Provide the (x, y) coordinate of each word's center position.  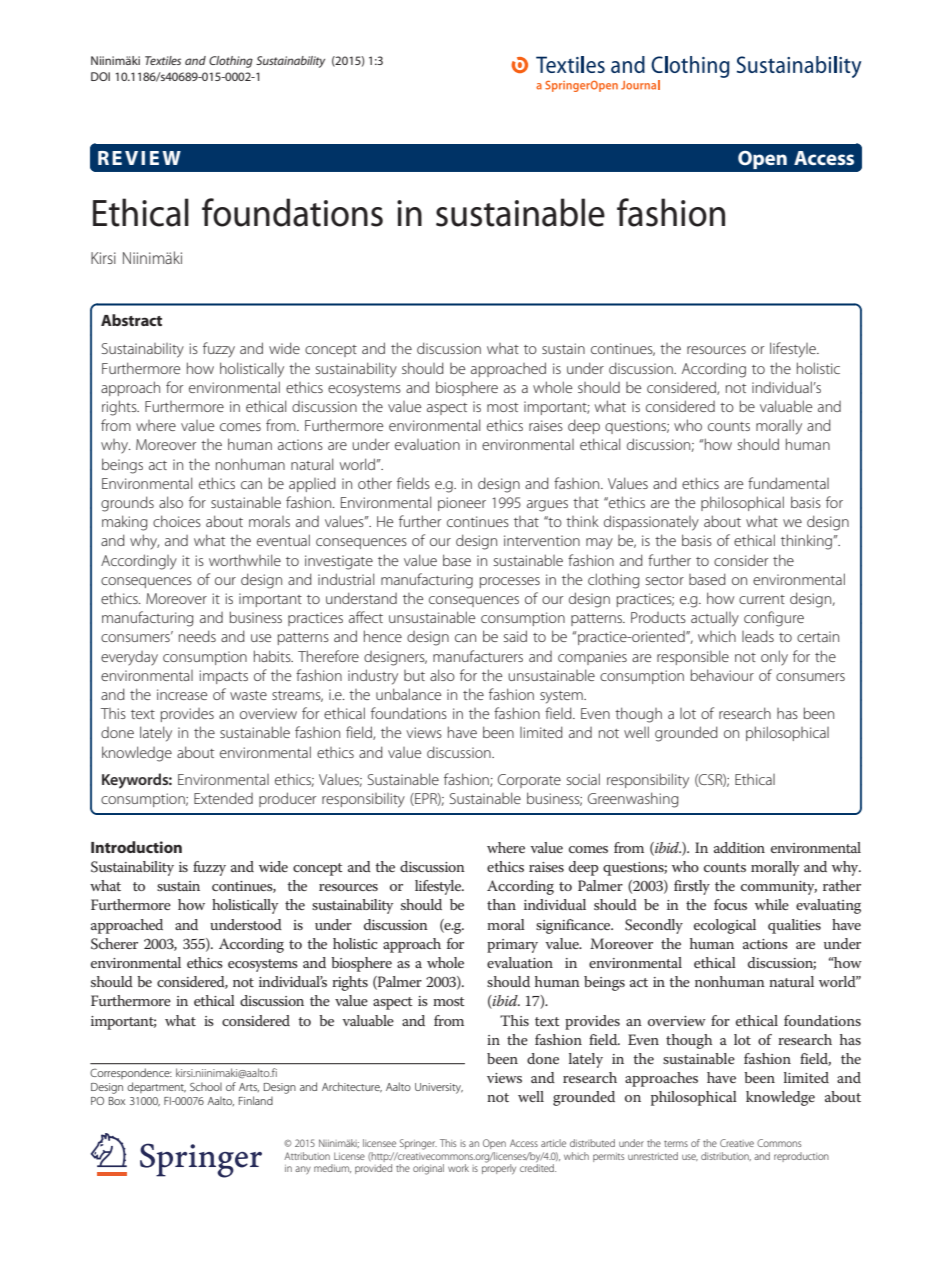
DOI (100, 76)
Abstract (131, 320)
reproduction (801, 1157)
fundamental (788, 483)
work (458, 1168)
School (206, 1086)
